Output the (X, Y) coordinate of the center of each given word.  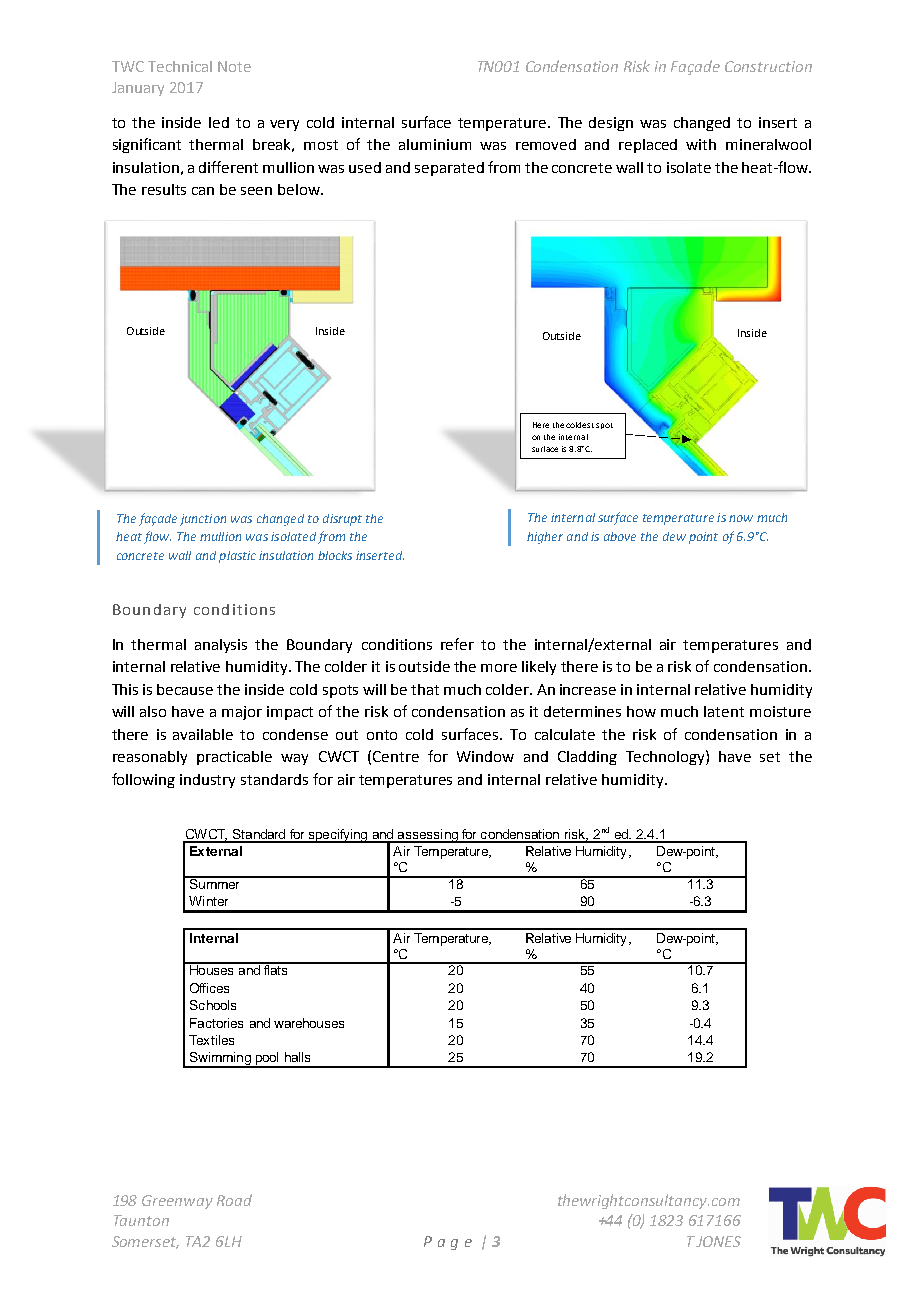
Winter (208, 901)
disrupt (342, 520)
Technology (666, 757)
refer (457, 644)
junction (203, 520)
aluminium (435, 144)
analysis (221, 646)
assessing (427, 836)
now (741, 518)
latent (724, 711)
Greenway (177, 1202)
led (219, 122)
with (701, 144)
